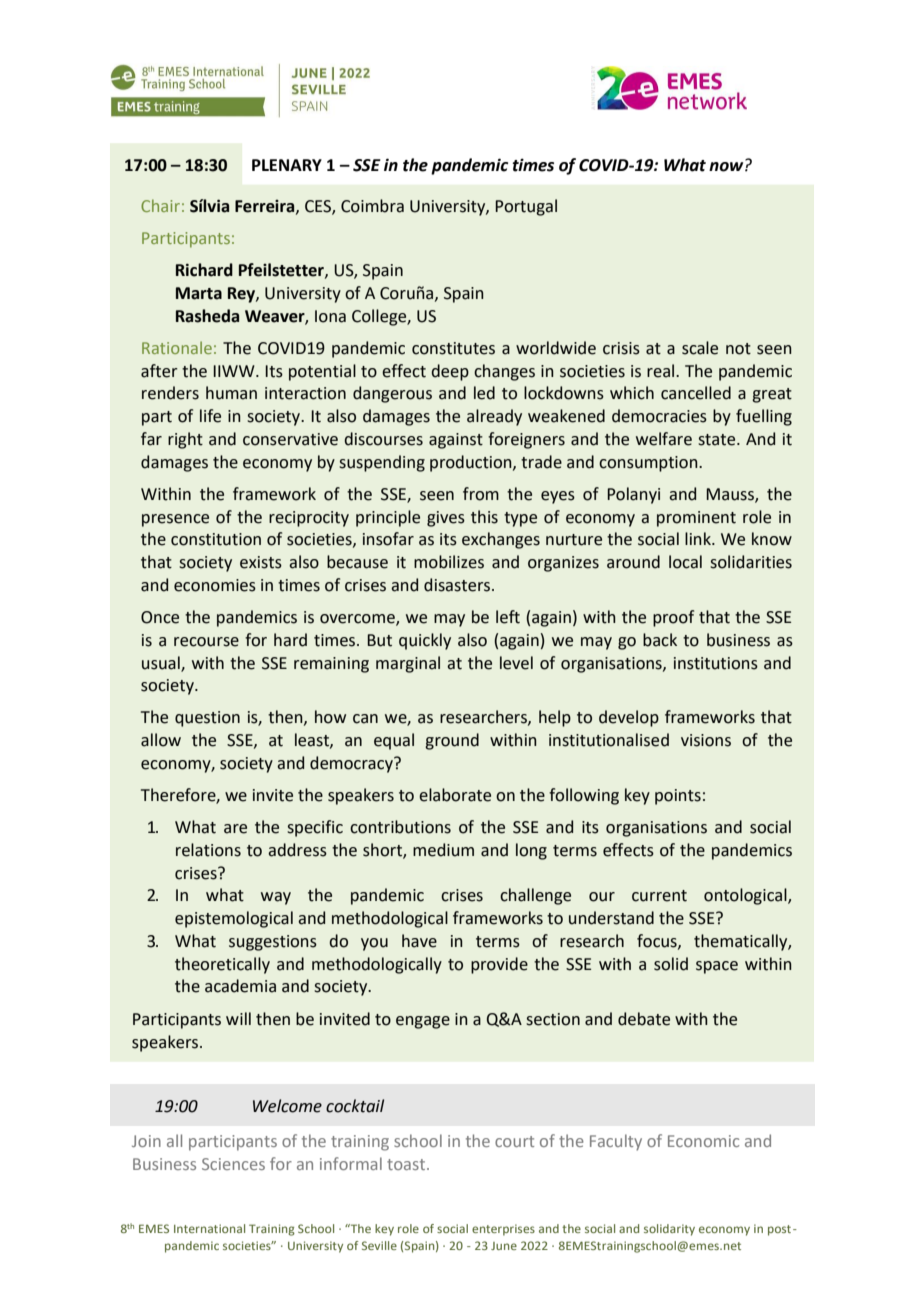  What do you see at coordinates (503, 1230) in the screenshot?
I see `enterprises` at bounding box center [503, 1230].
